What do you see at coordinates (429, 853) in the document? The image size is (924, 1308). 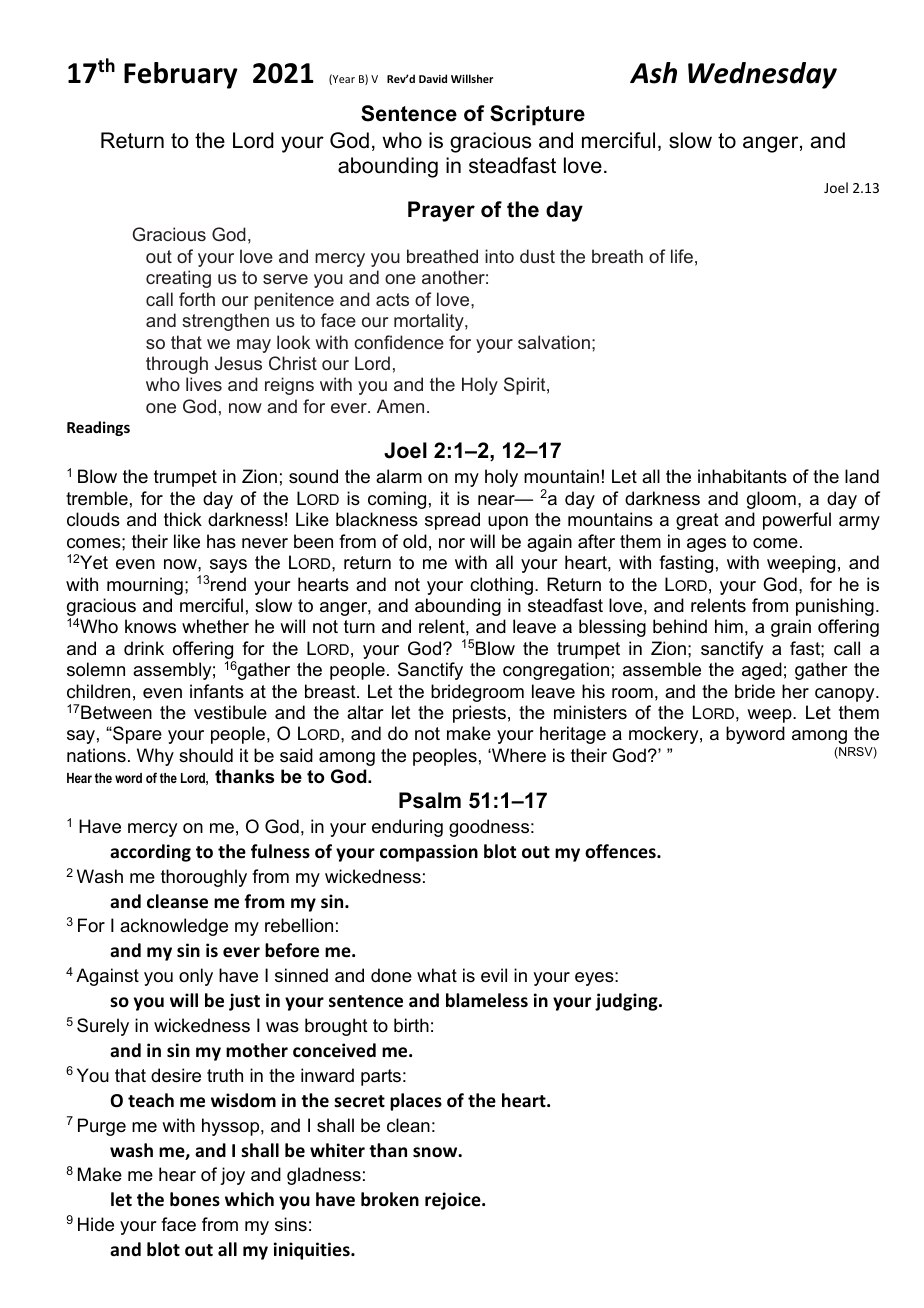 I see `compassion` at bounding box center [429, 853].
